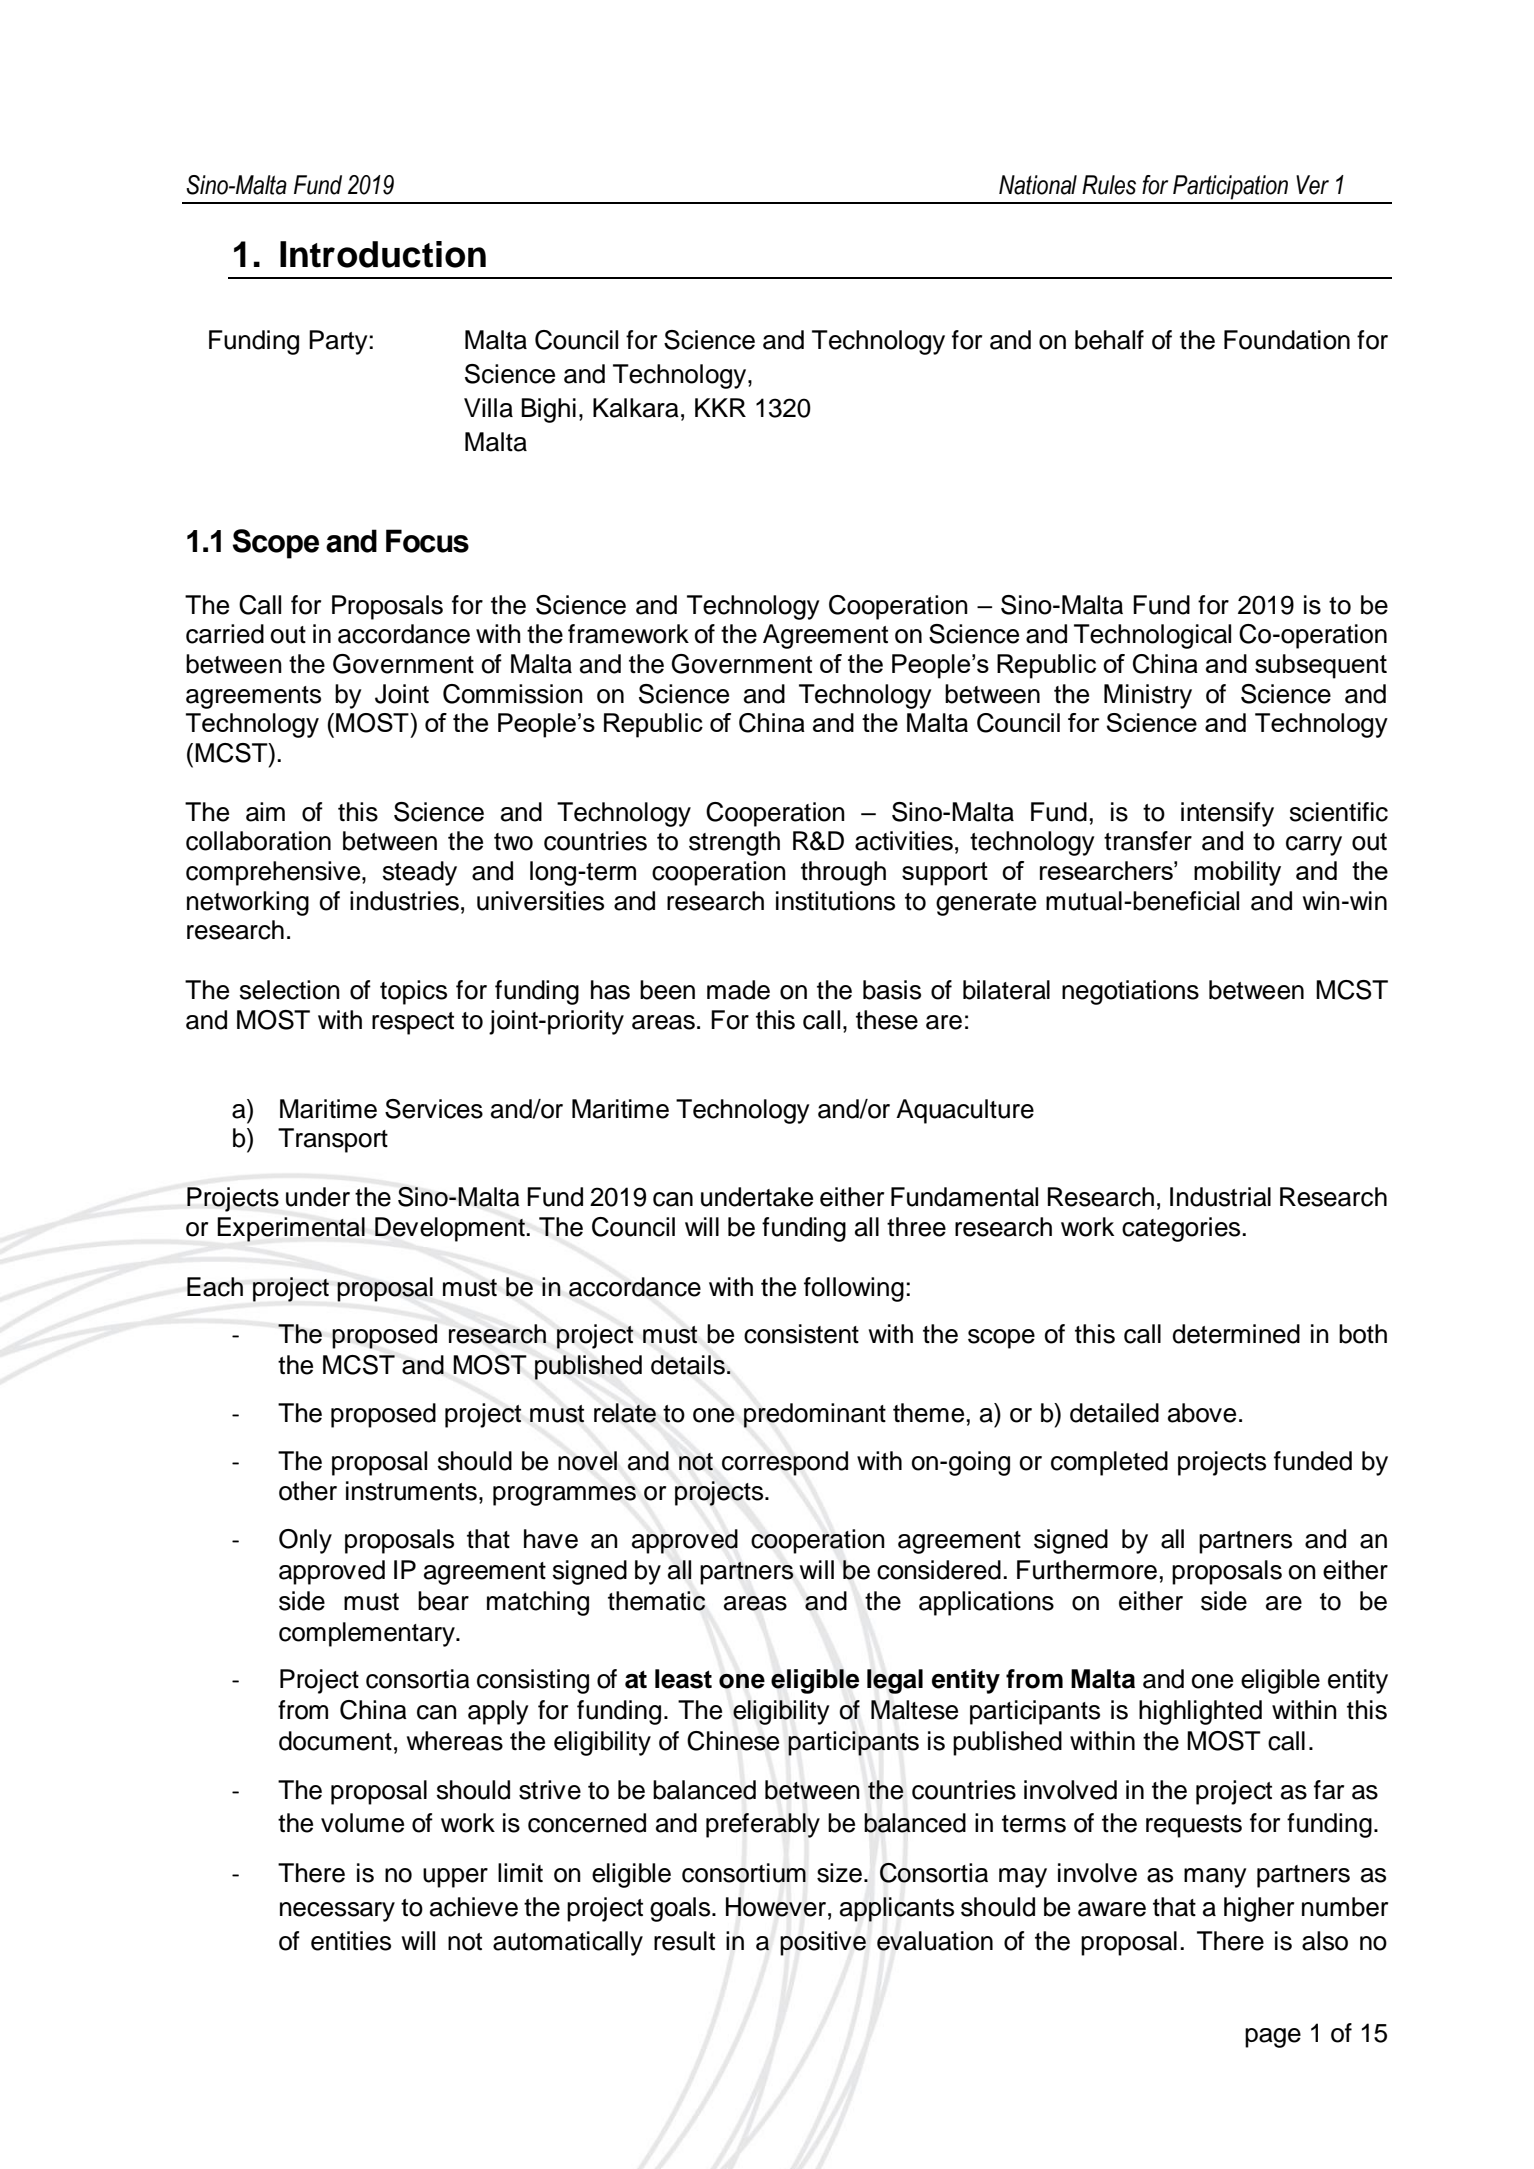  What do you see at coordinates (1227, 814) in the image?
I see `intensify` at bounding box center [1227, 814].
